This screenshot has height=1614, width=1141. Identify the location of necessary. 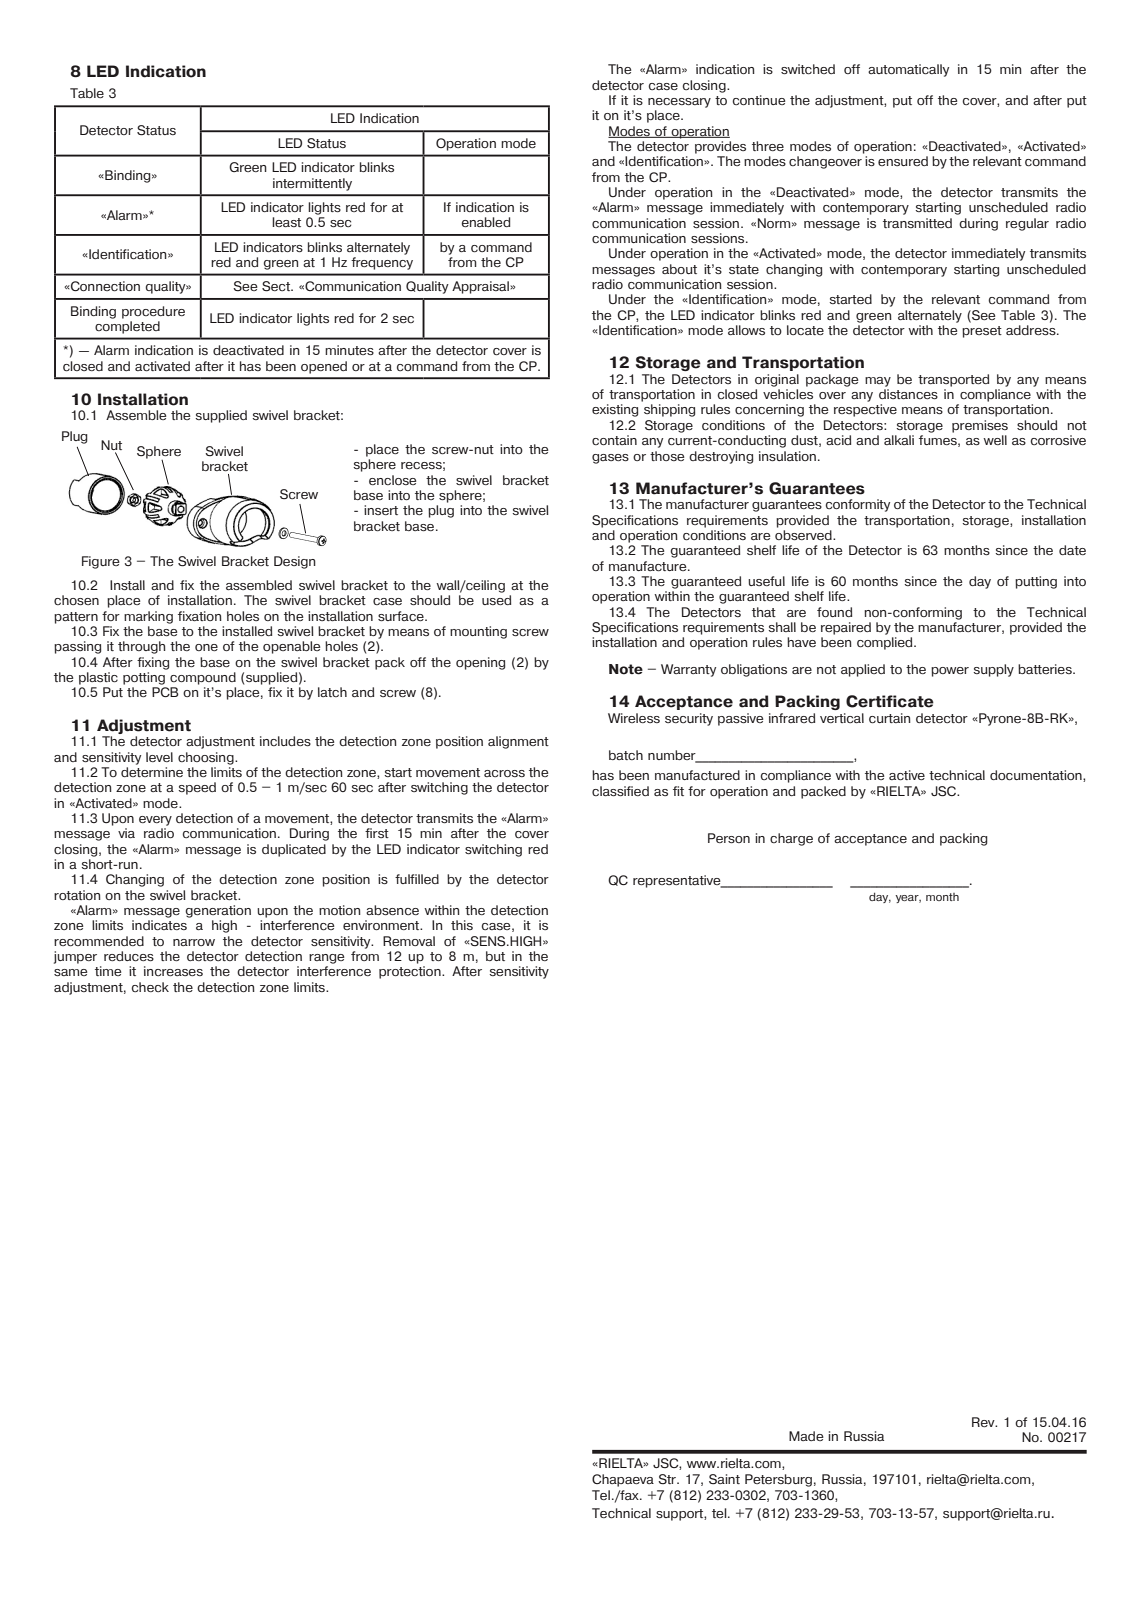
(679, 103).
